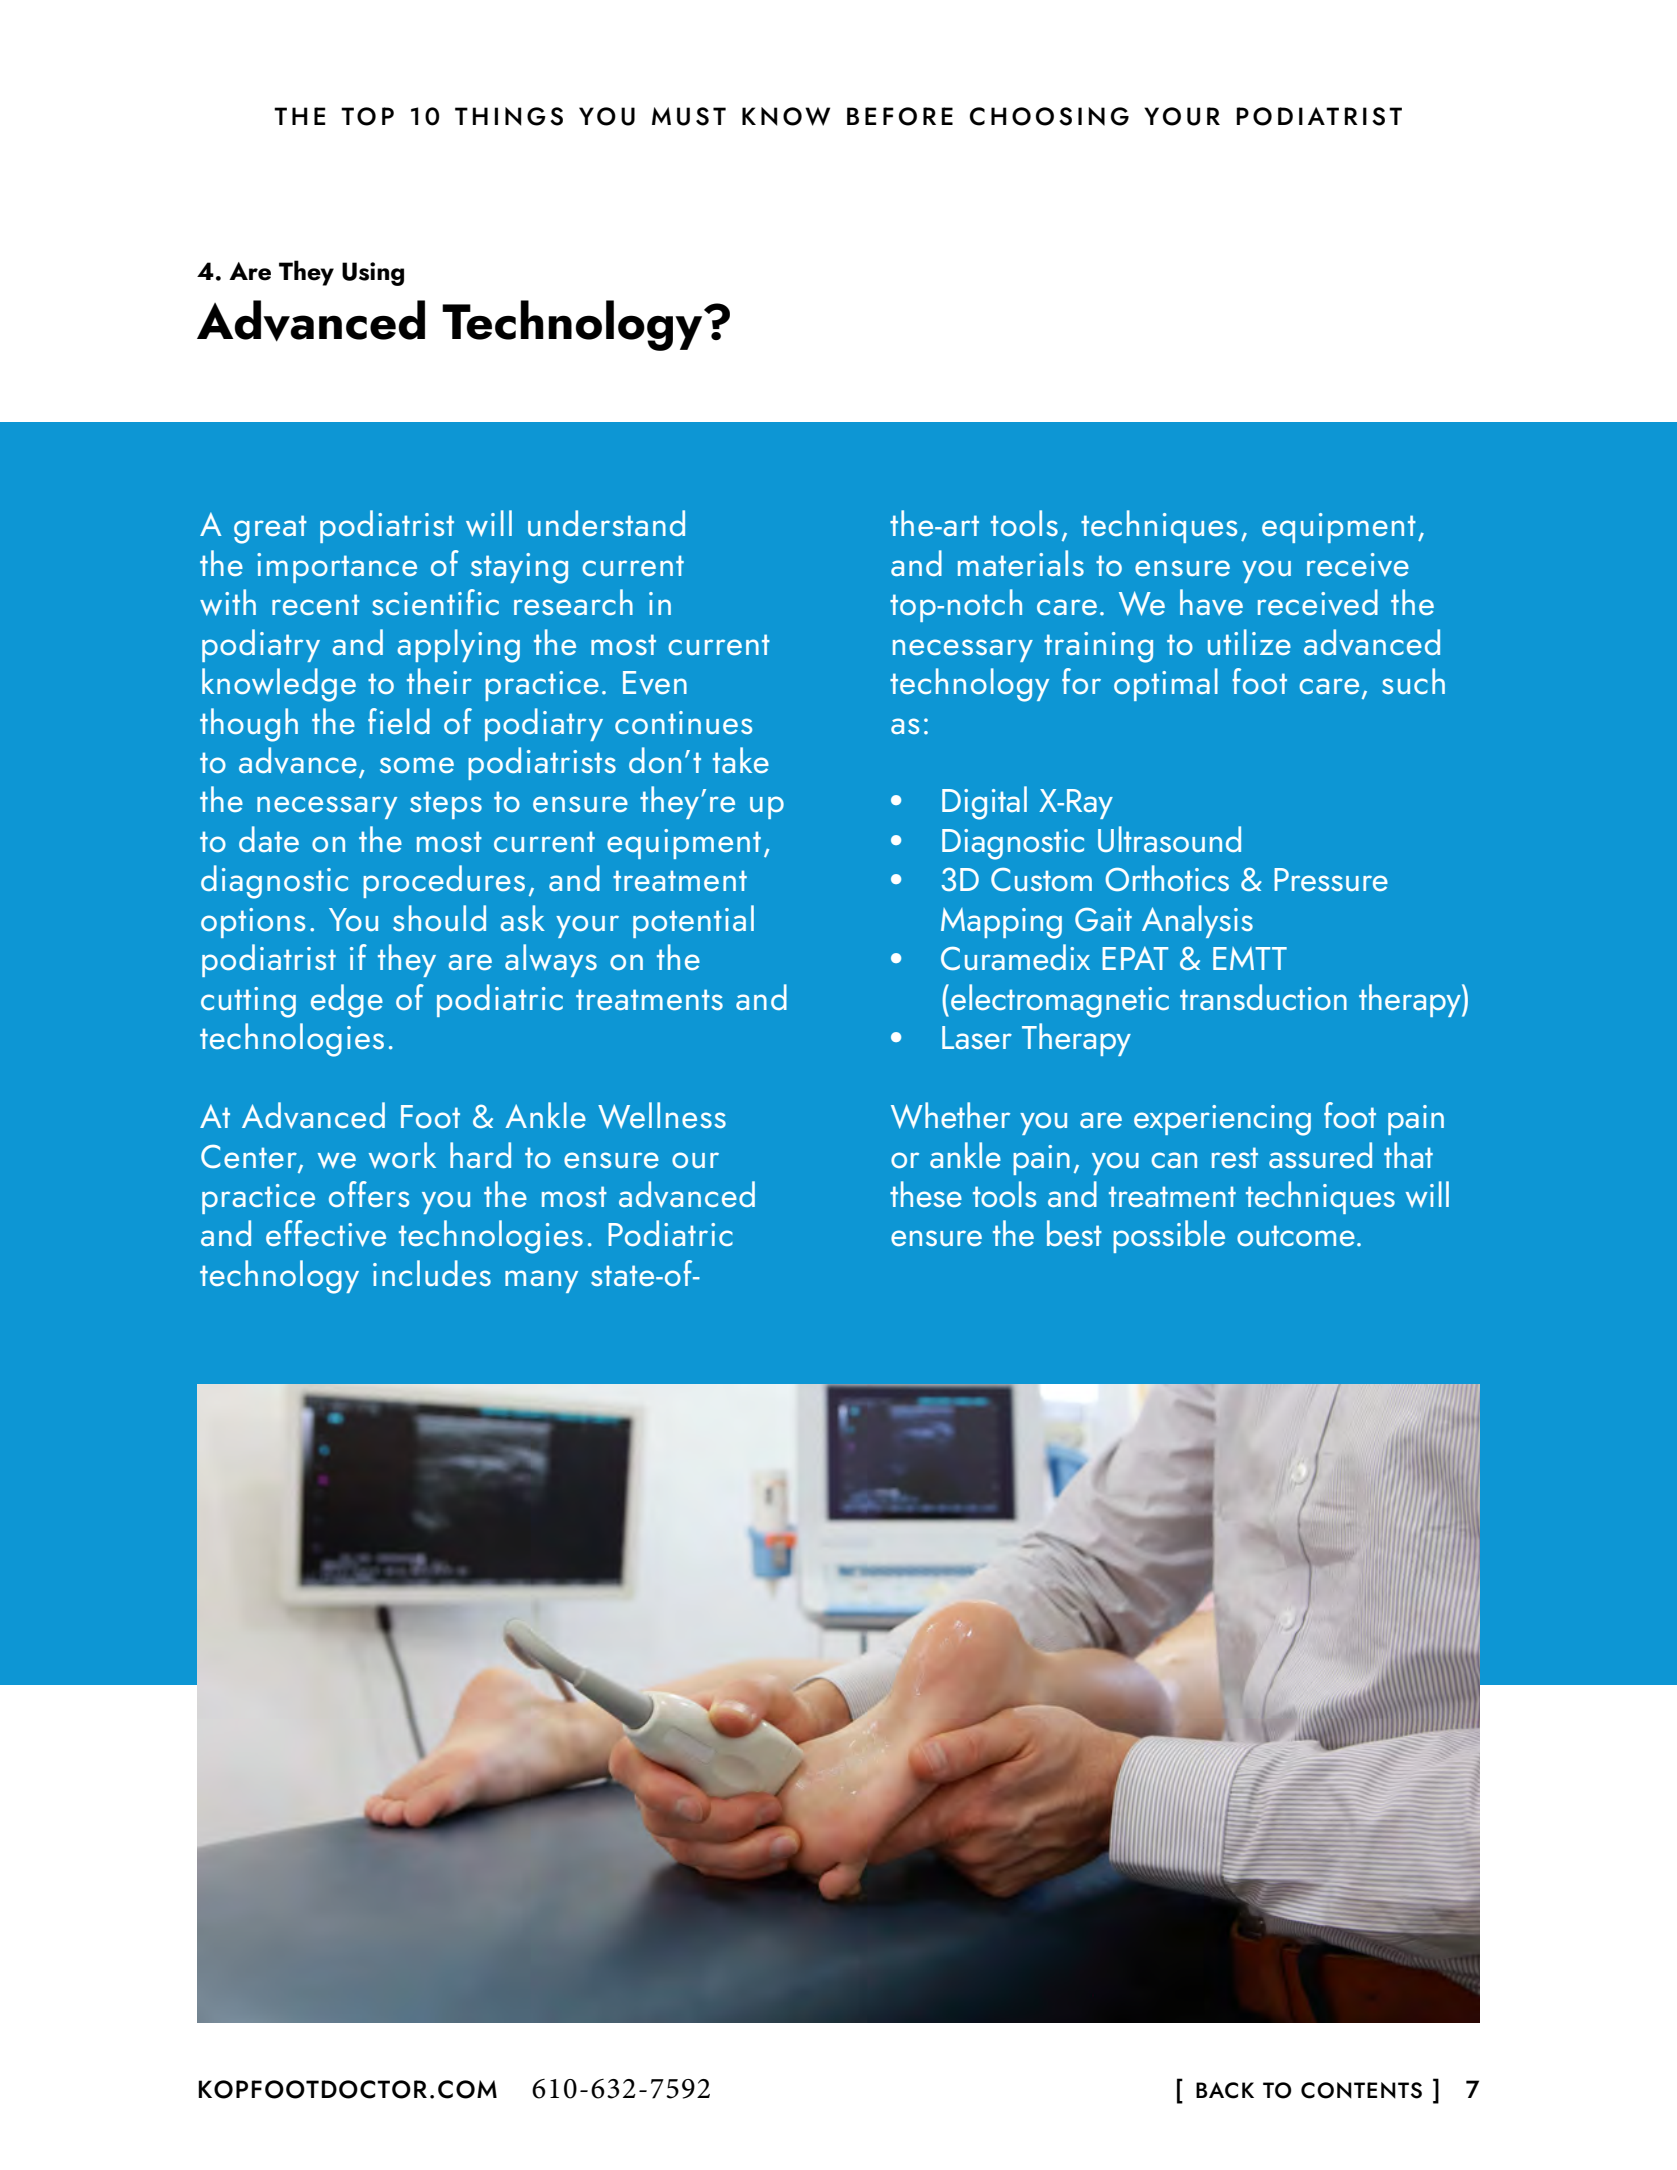  I want to click on rest, so click(1235, 1157).
